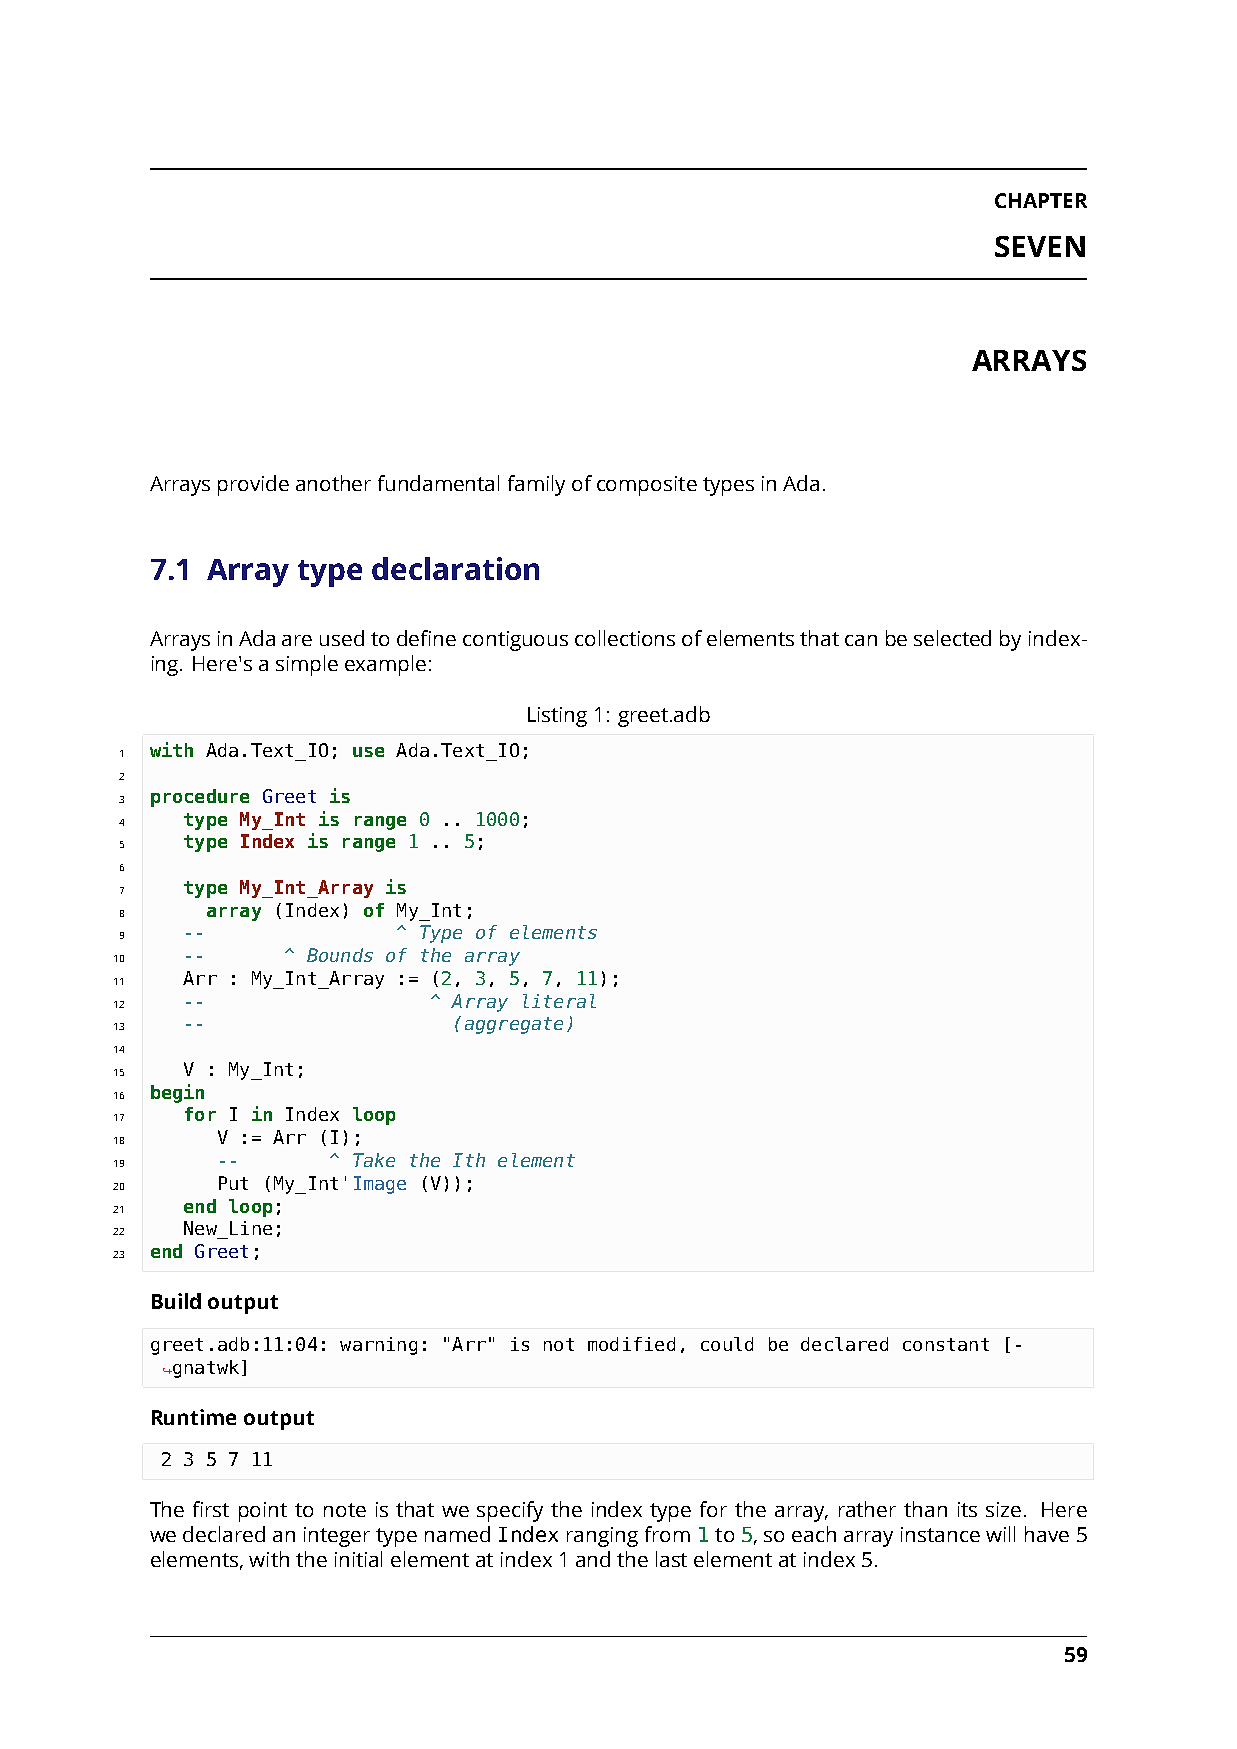 The image size is (1237, 1749). I want to click on constant, so click(946, 1344).
